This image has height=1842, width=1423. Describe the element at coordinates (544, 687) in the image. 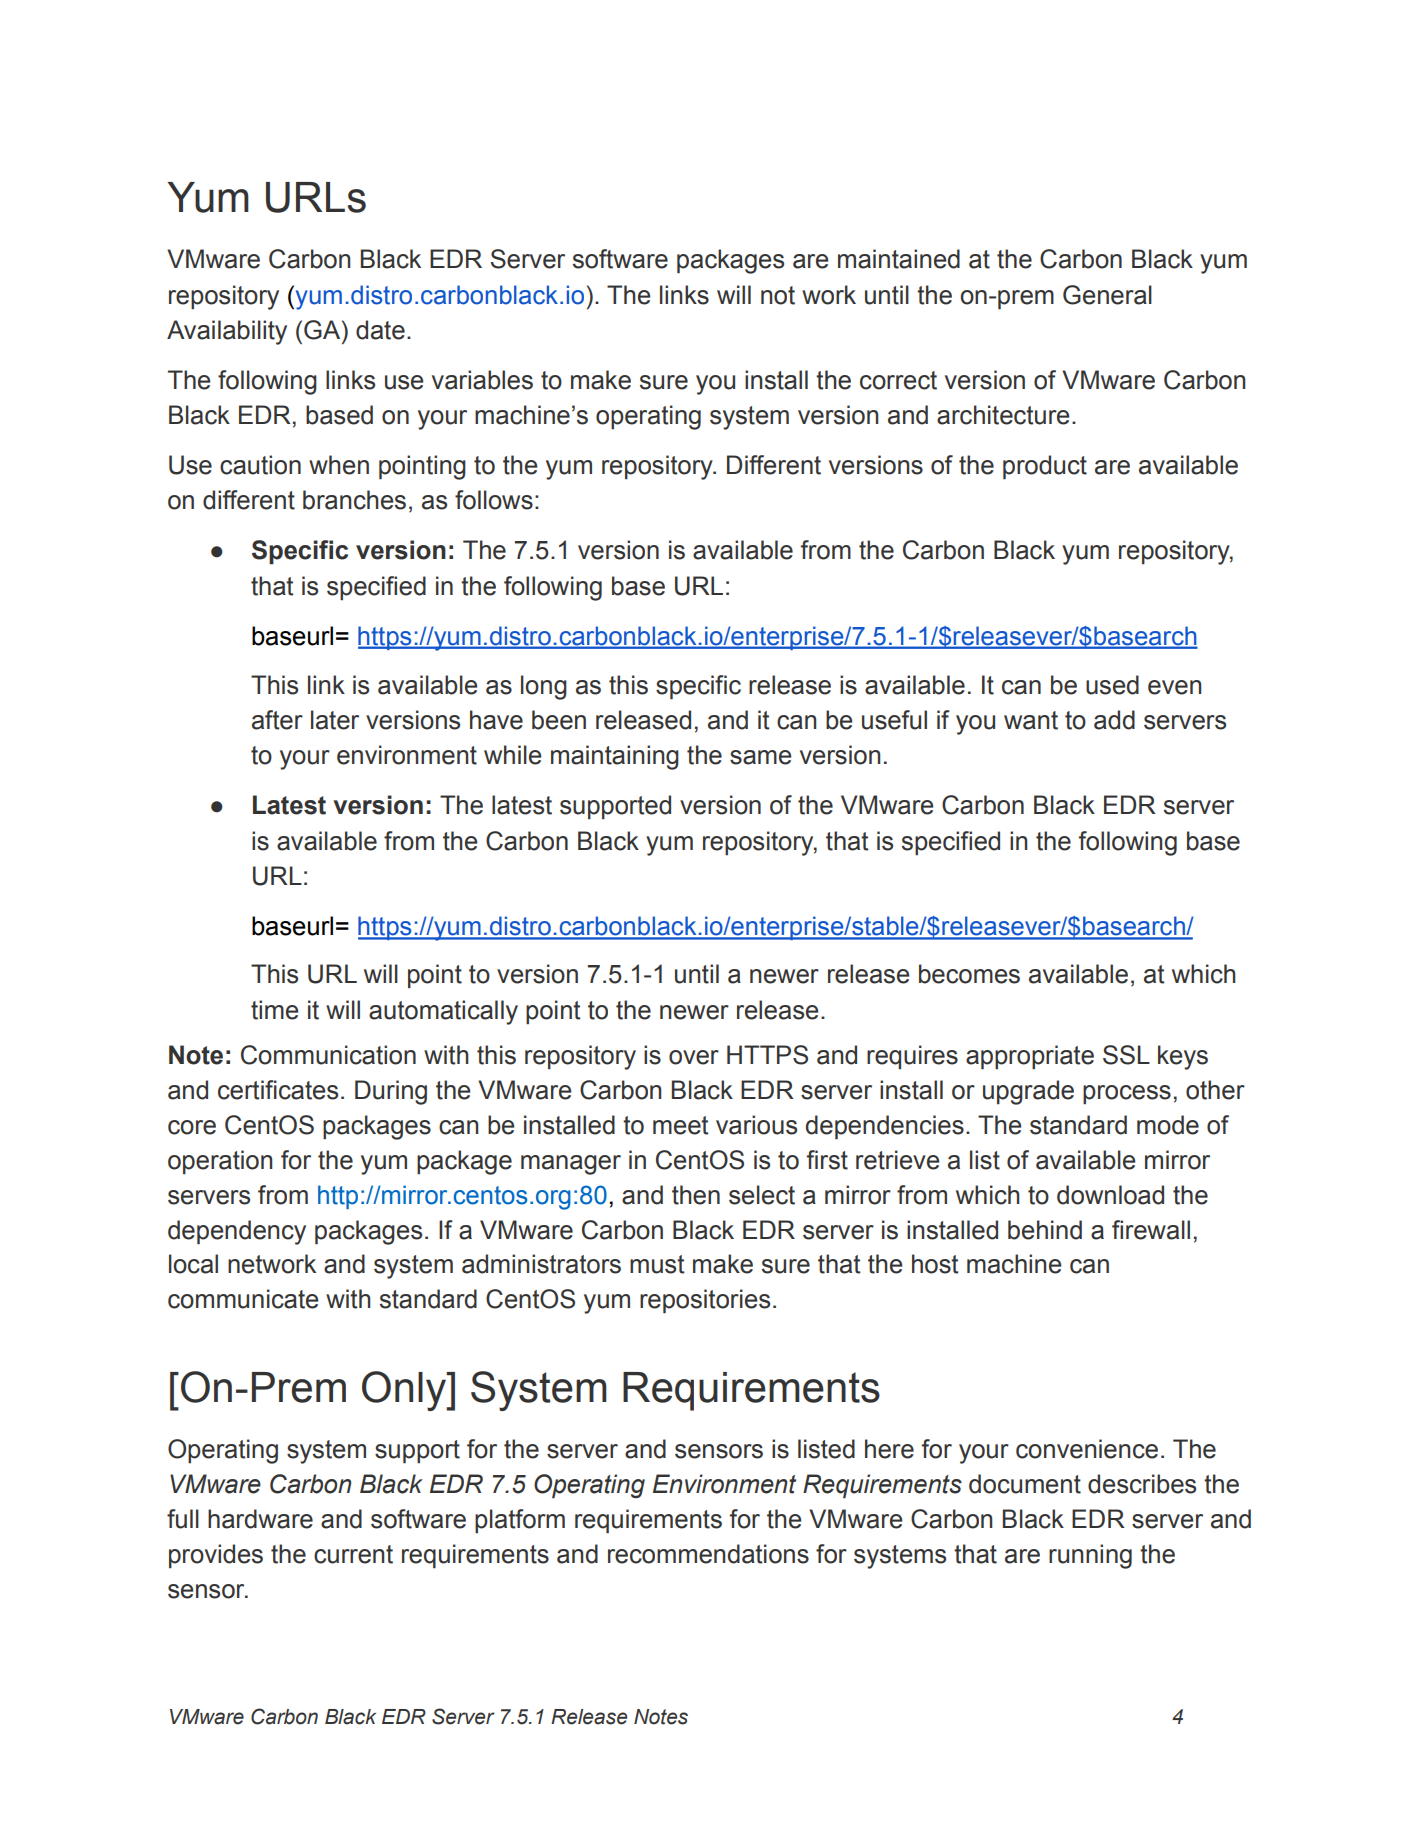

I see `long` at that location.
